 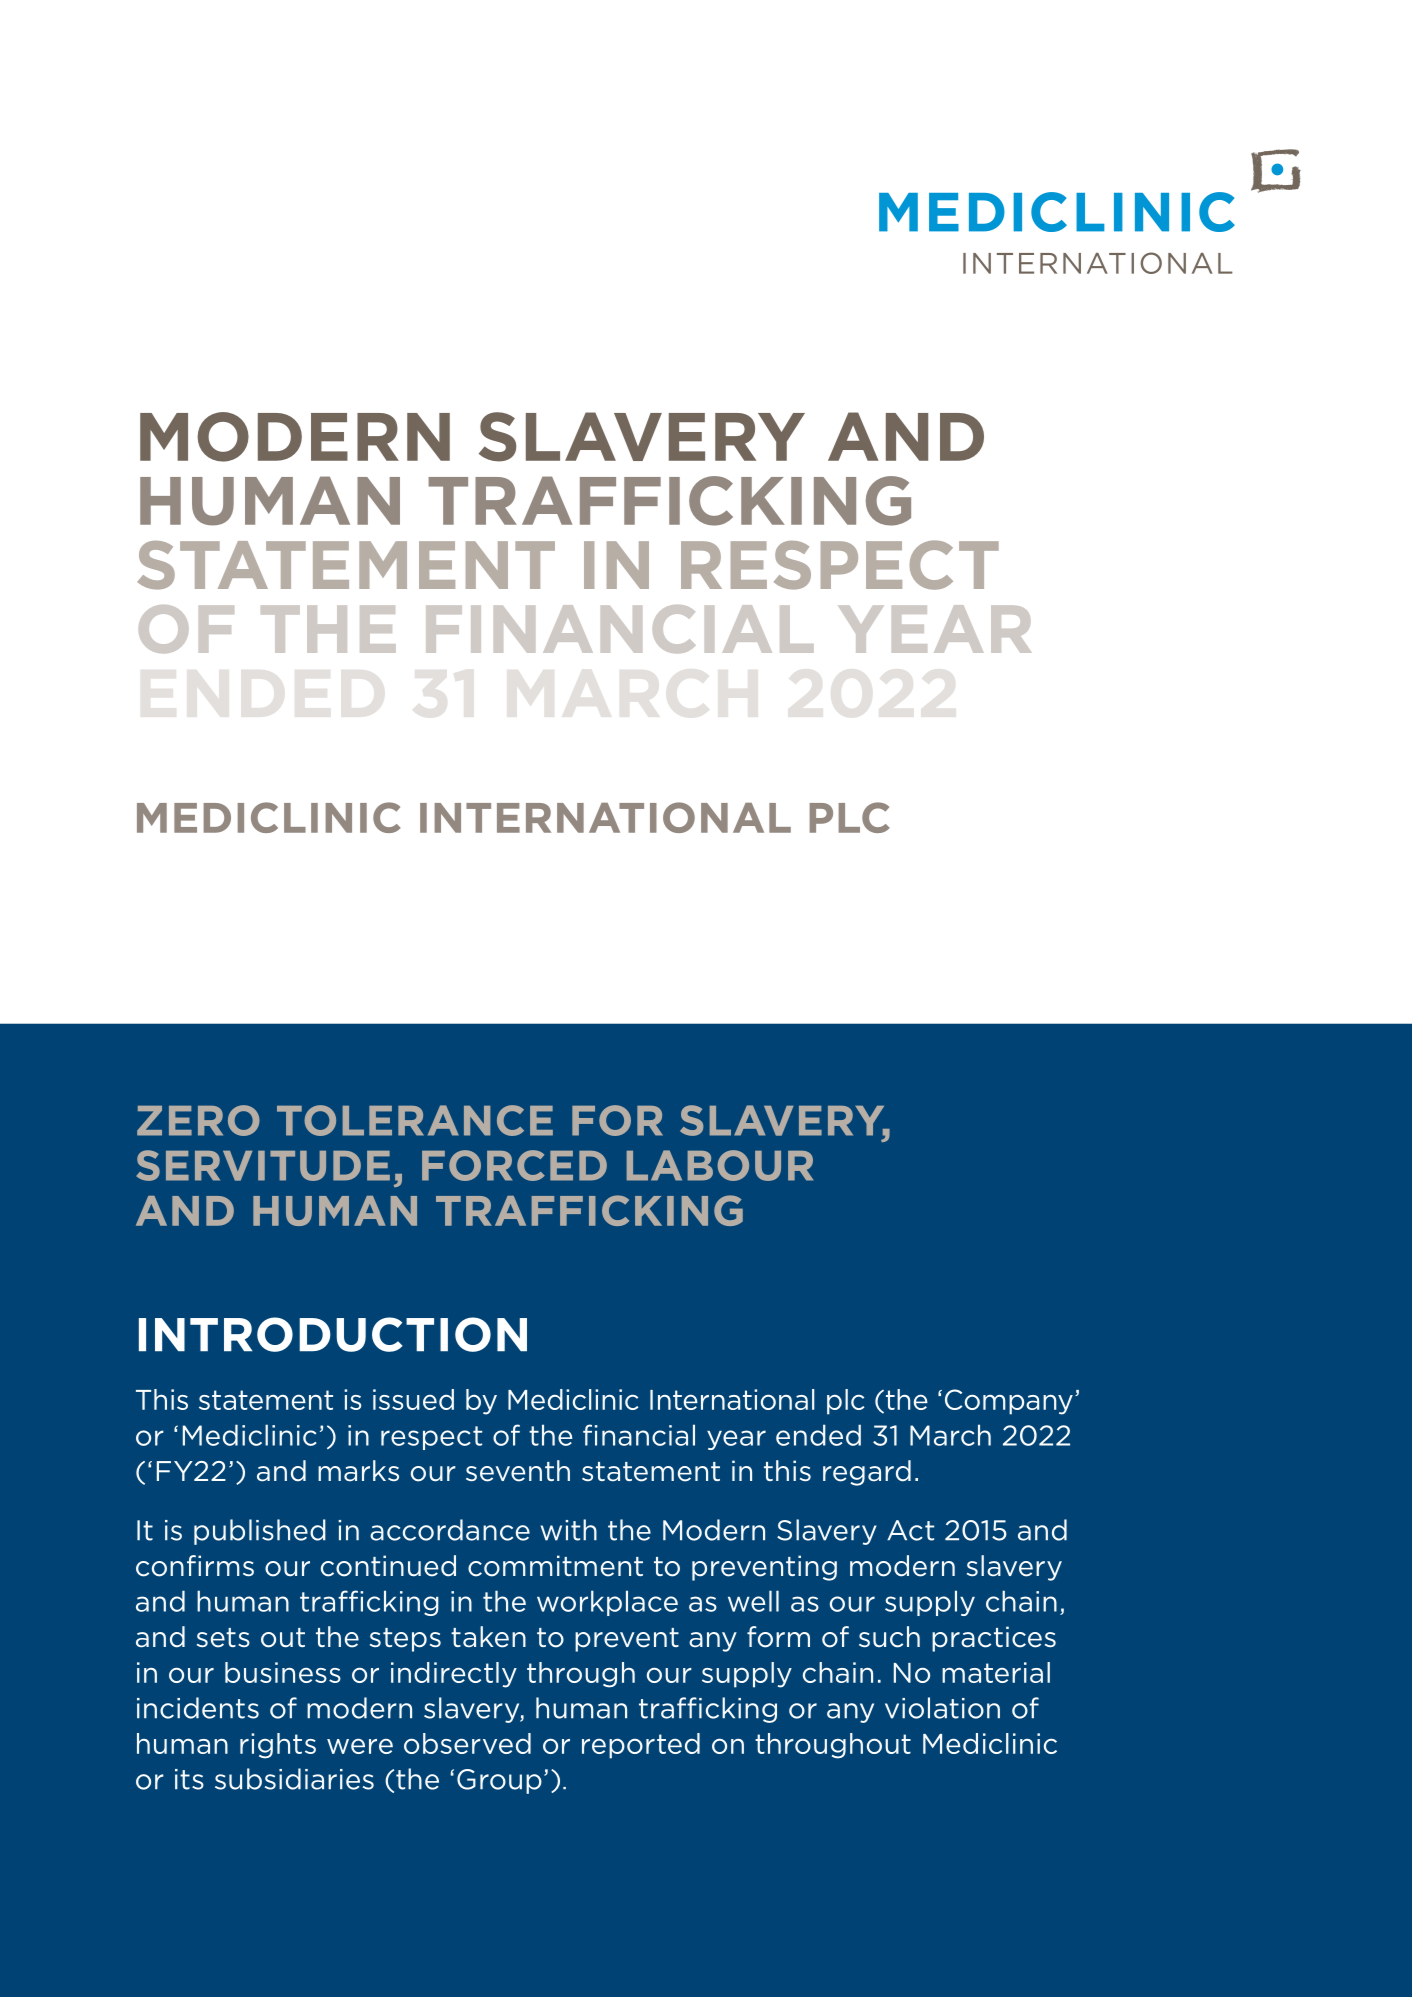 I want to click on workplace, so click(x=607, y=1603).
